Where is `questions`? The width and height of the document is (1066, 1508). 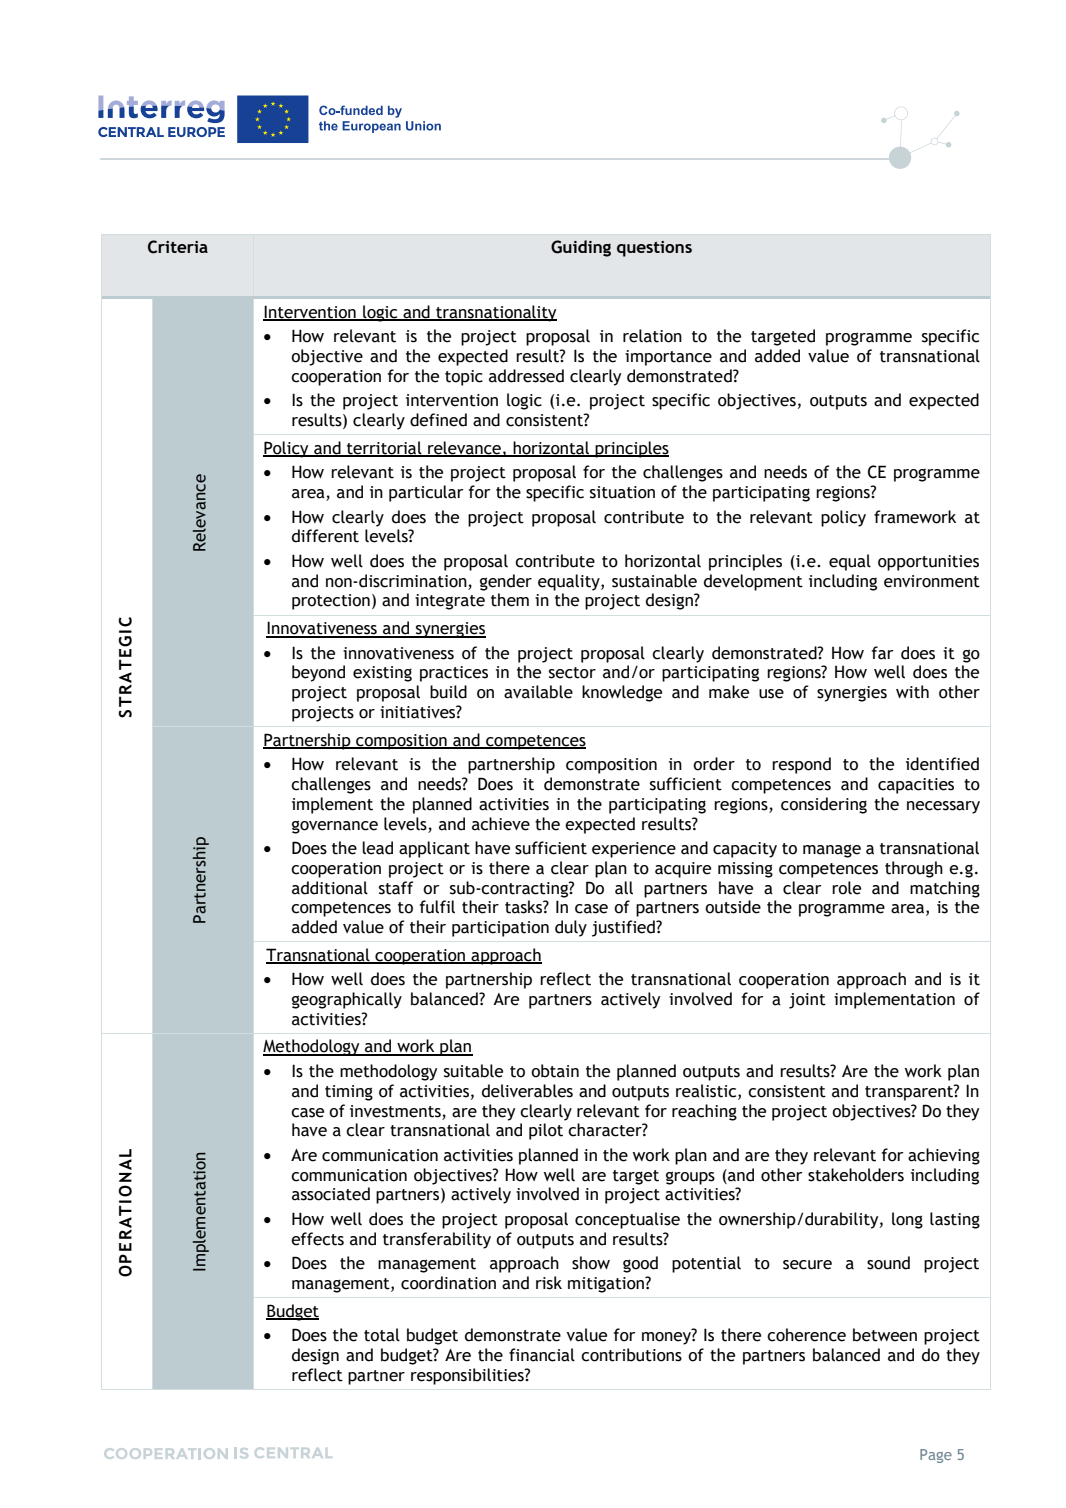
questions is located at coordinates (654, 249).
